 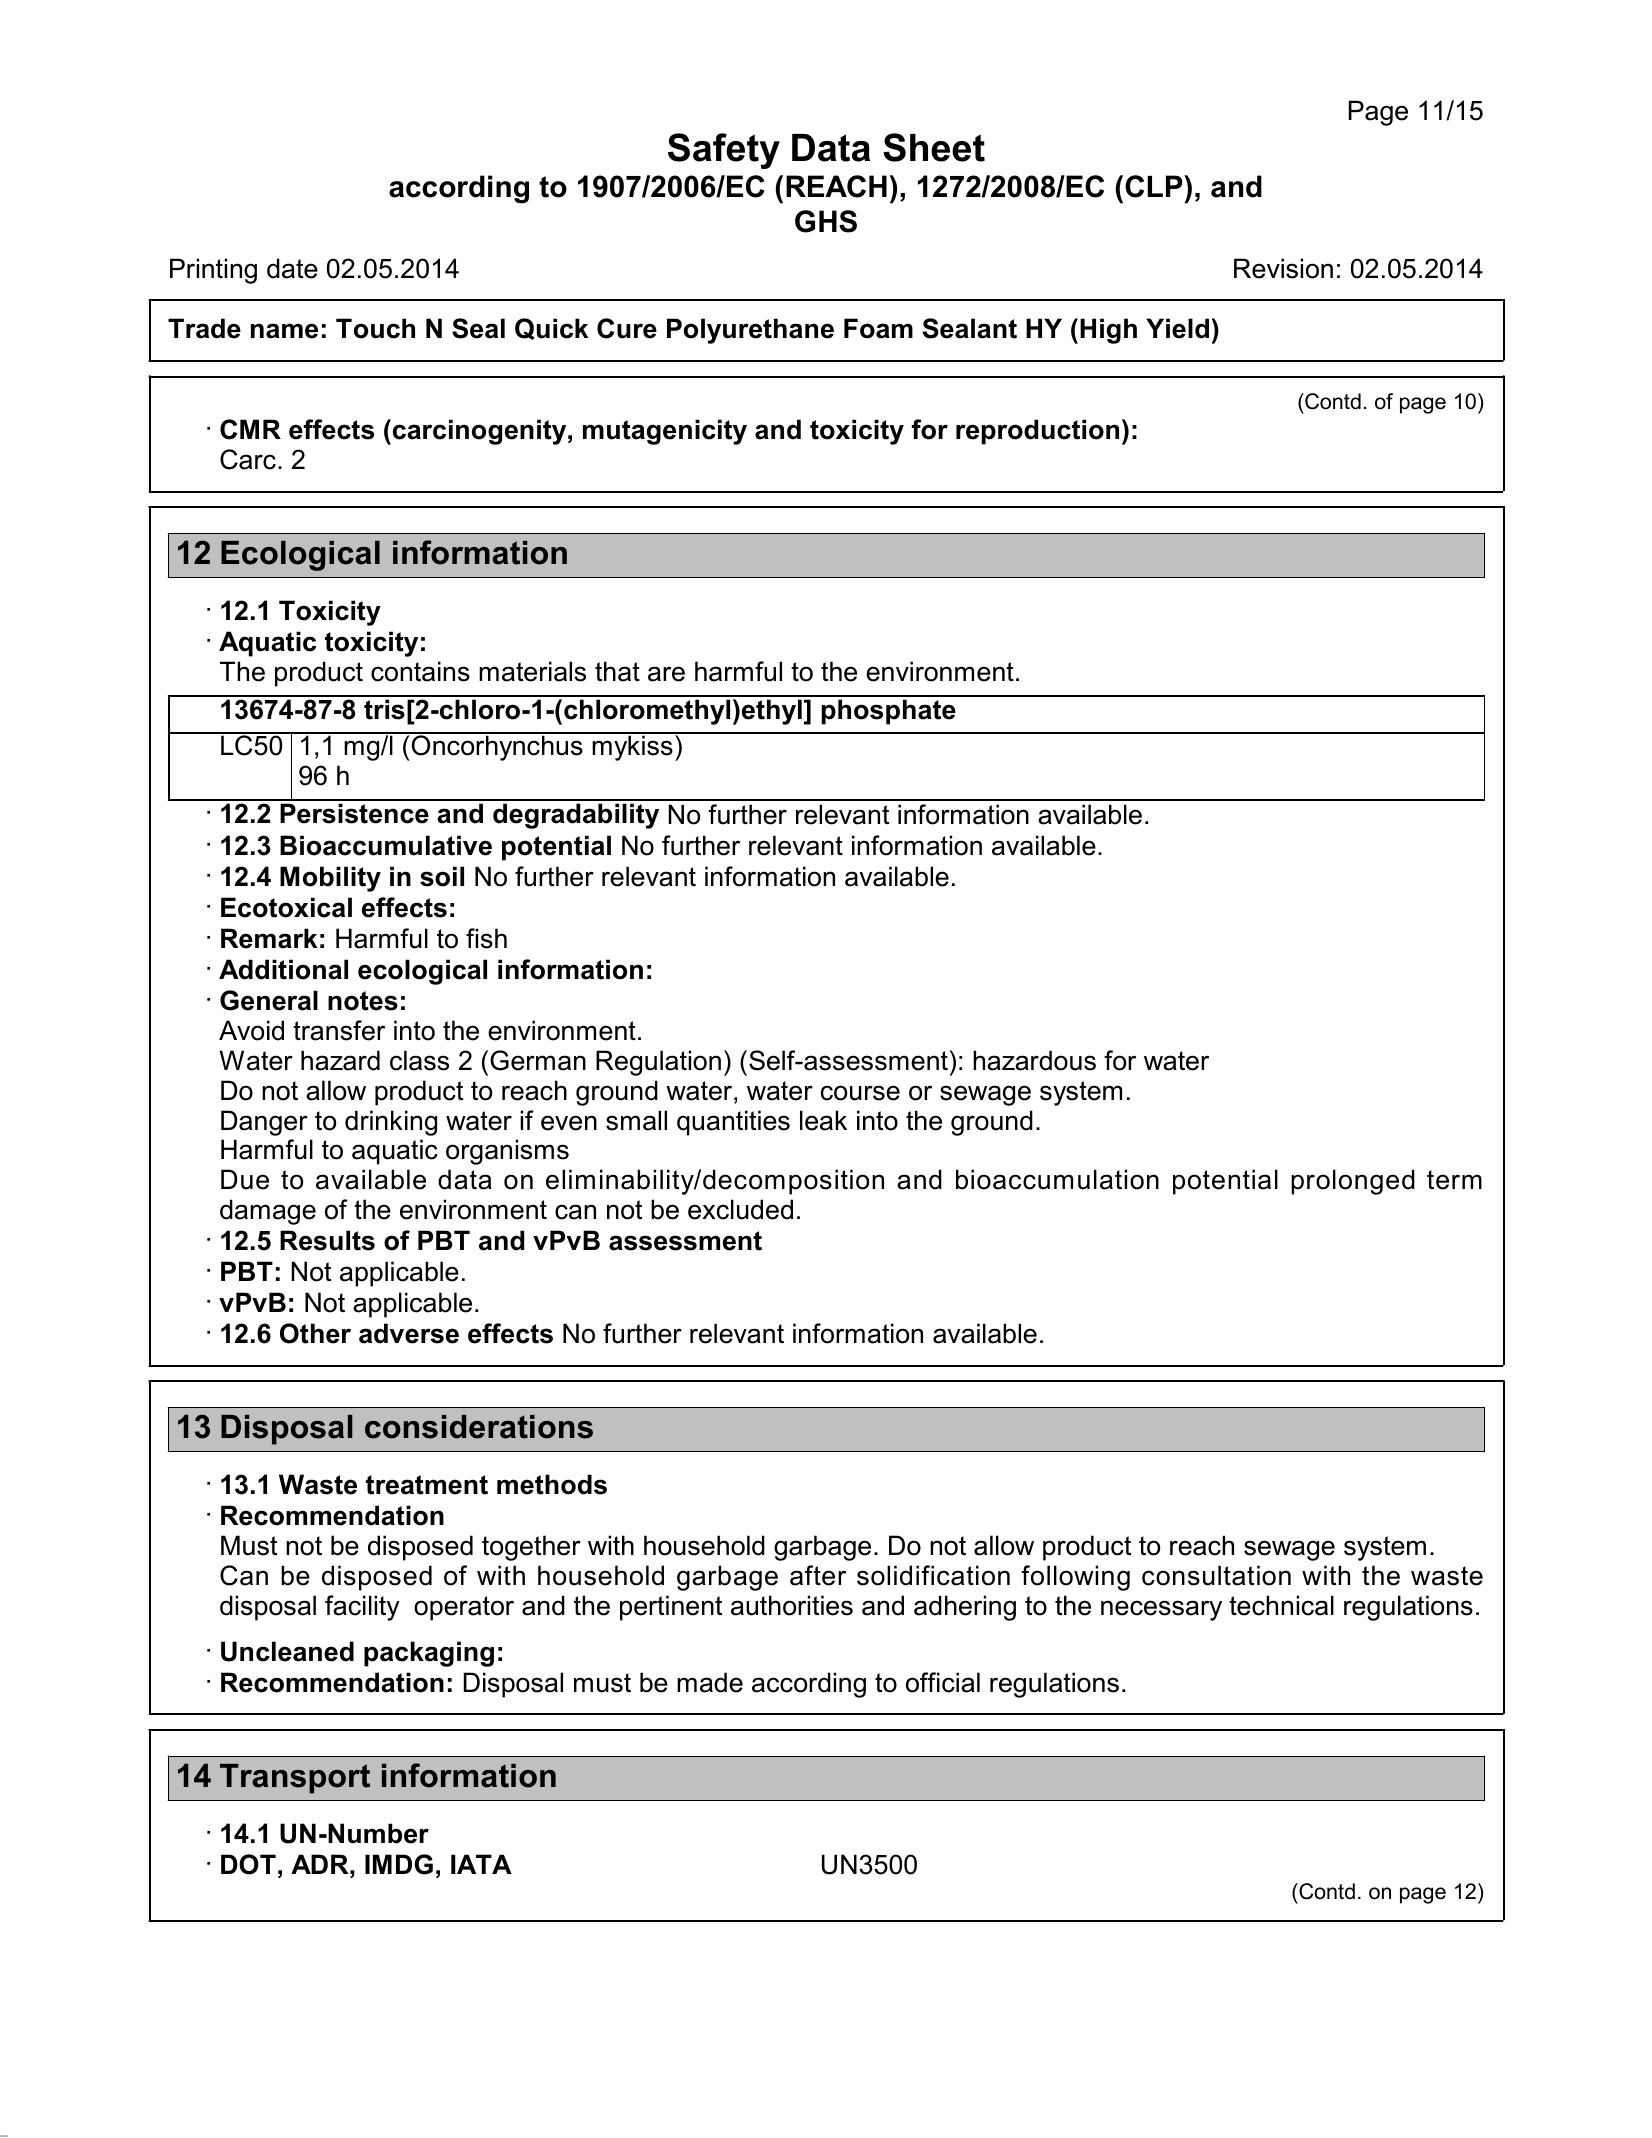 What do you see at coordinates (1281, 1605) in the image?
I see `technical` at bounding box center [1281, 1605].
